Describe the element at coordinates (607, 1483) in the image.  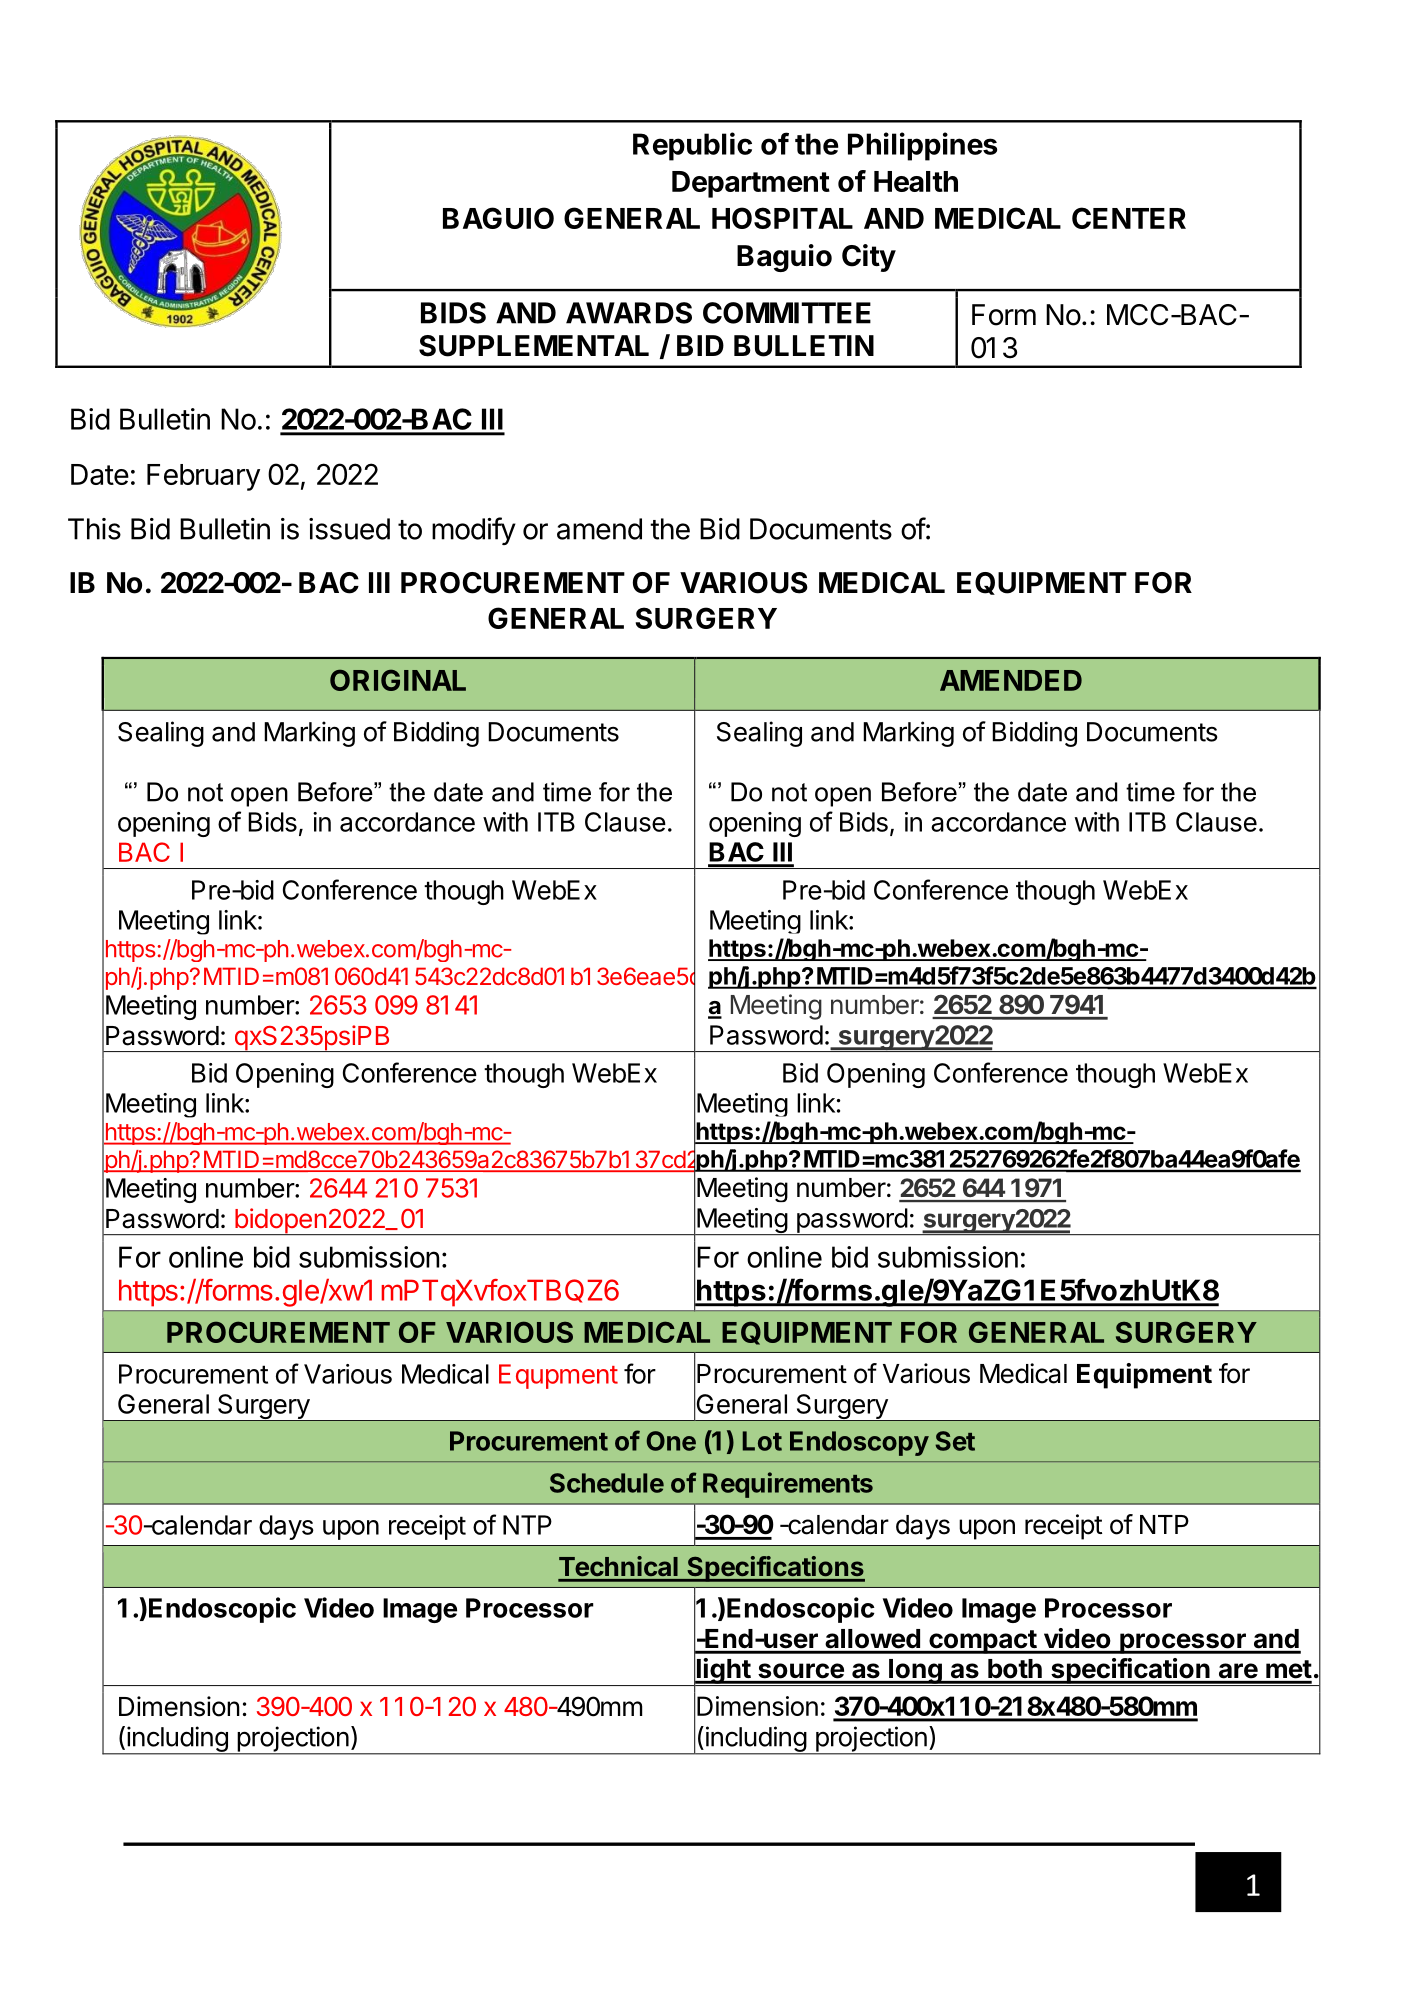
I see `Schedule` at that location.
